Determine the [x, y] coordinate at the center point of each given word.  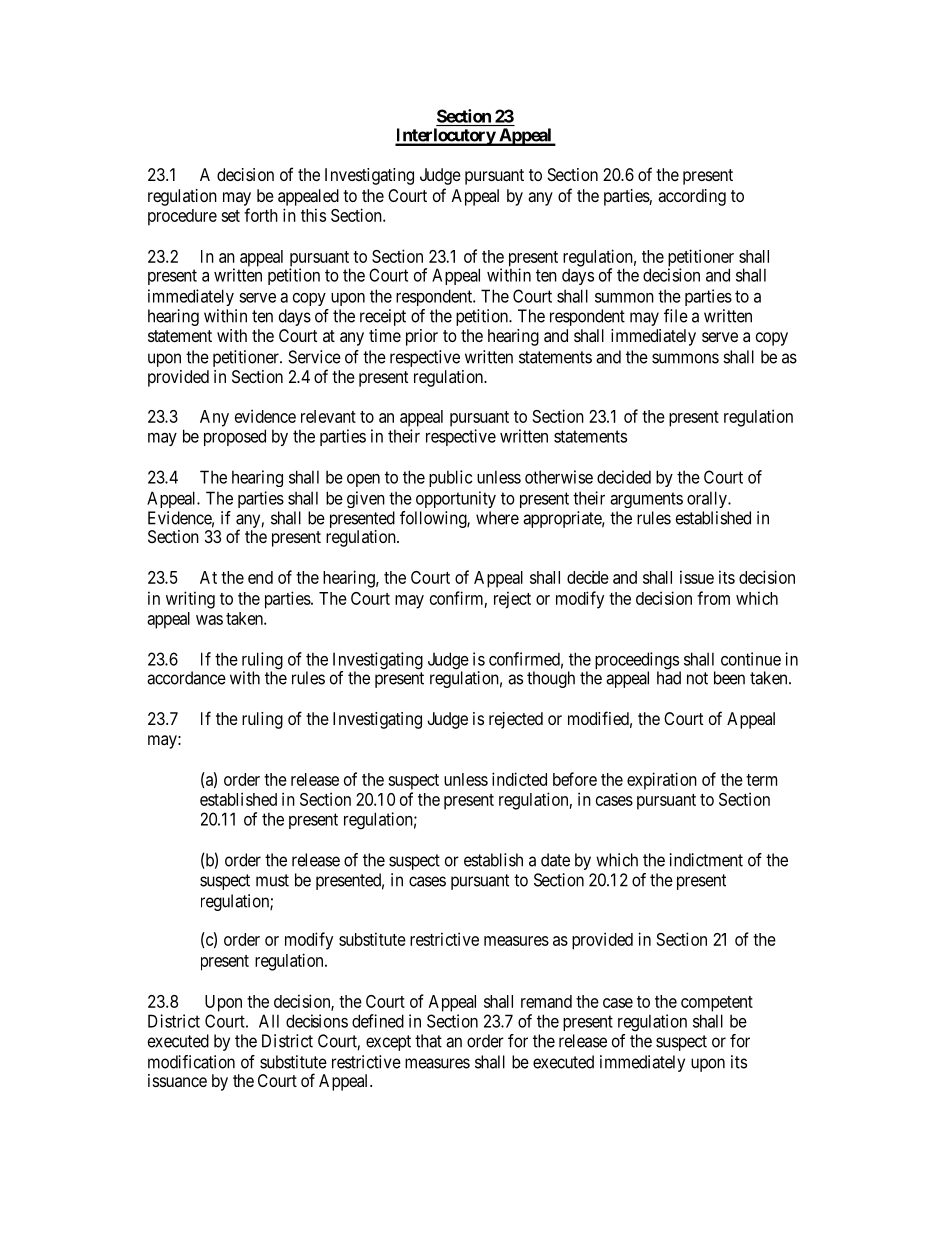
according [692, 197]
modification [191, 1062]
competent [717, 1004]
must [272, 880]
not [697, 678]
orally [708, 499]
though [551, 679]
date [555, 860]
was [209, 620]
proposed [235, 437]
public [450, 478]
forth [261, 215]
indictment [706, 860]
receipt [383, 317]
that [428, 1041]
